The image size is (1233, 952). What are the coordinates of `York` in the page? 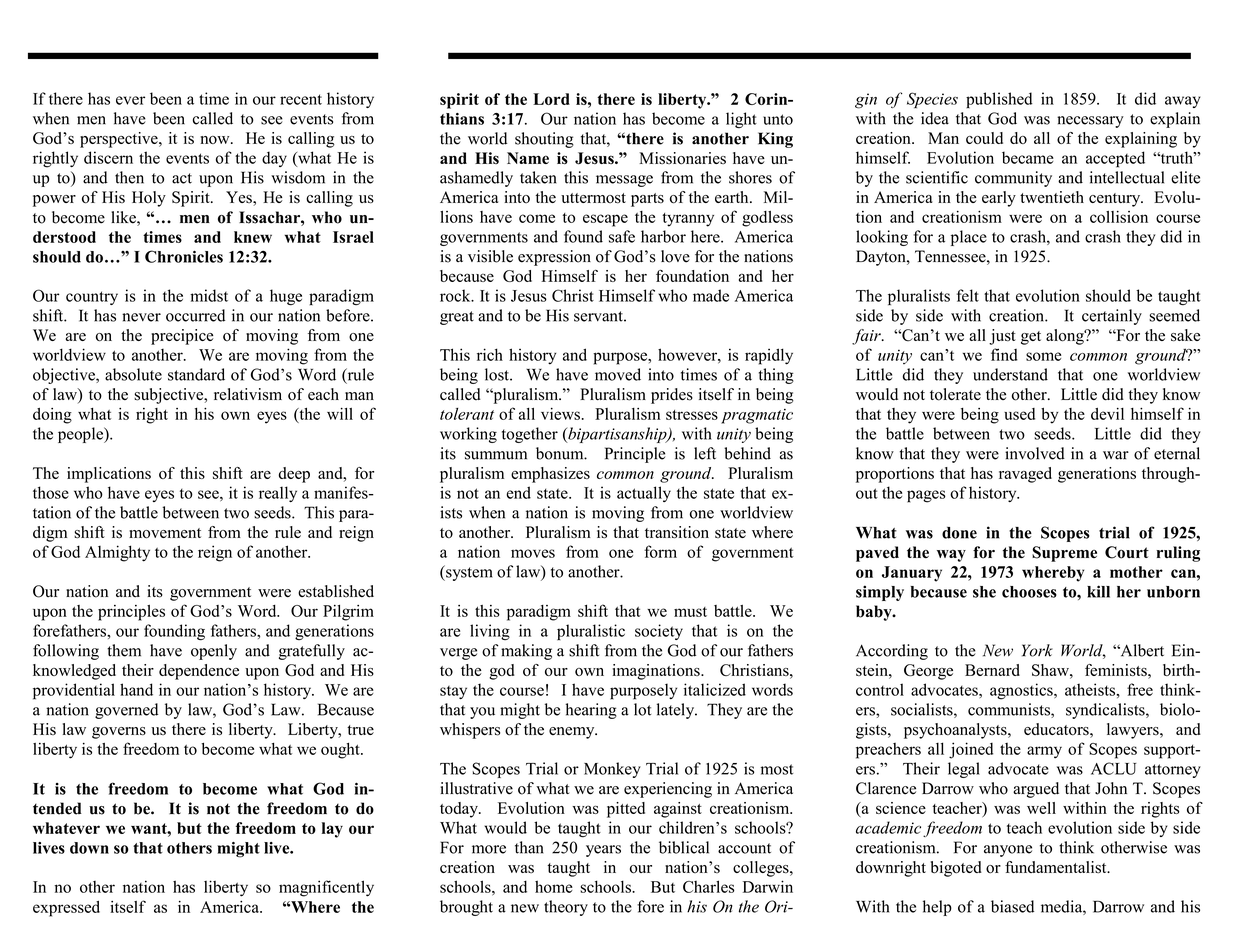 It's located at (1037, 650).
